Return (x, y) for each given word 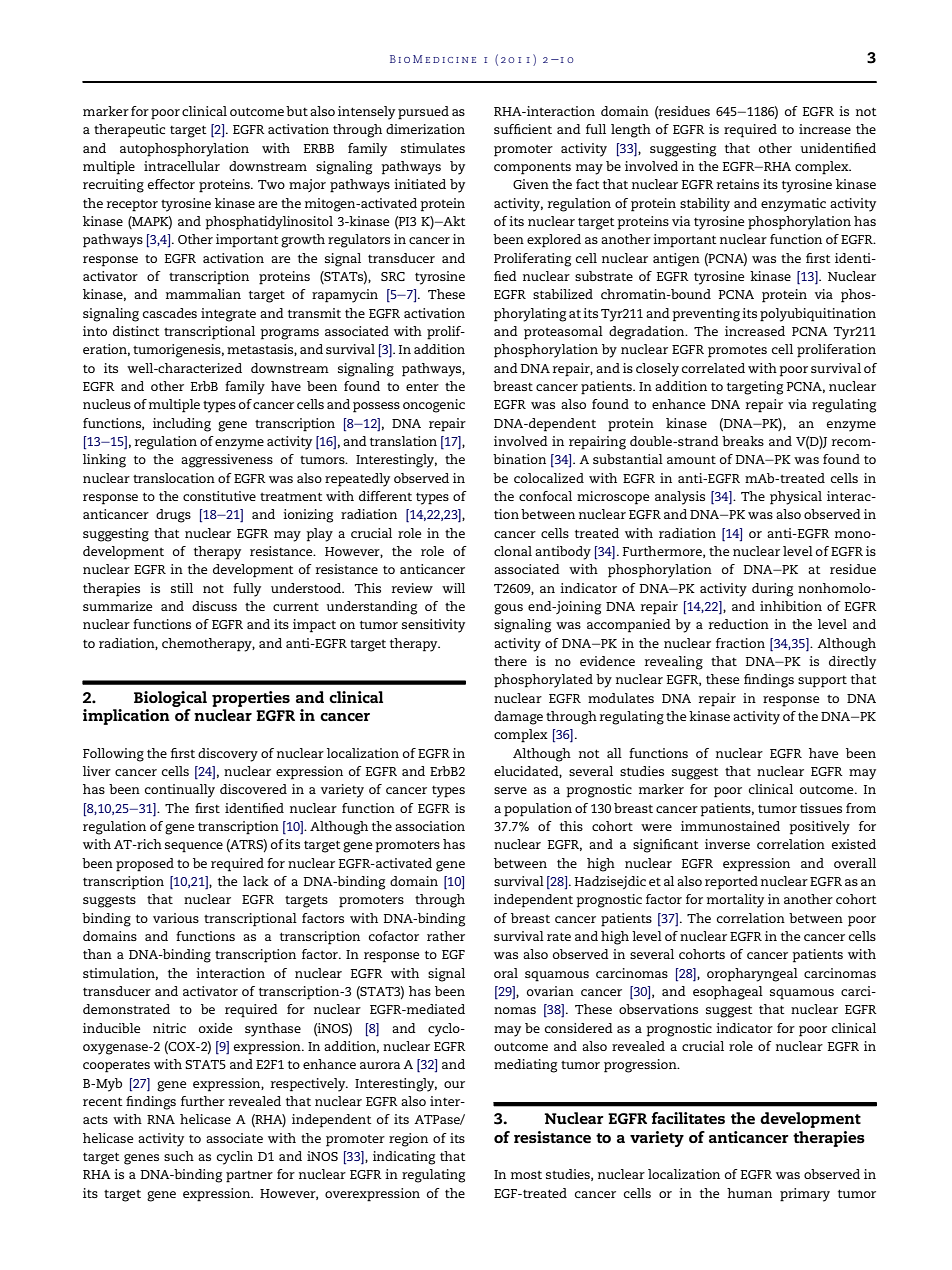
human (749, 1193)
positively (819, 828)
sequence (194, 847)
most (526, 1175)
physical (796, 498)
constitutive (219, 496)
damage (518, 718)
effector (171, 184)
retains (738, 184)
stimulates (433, 148)
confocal (545, 496)
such (179, 1156)
